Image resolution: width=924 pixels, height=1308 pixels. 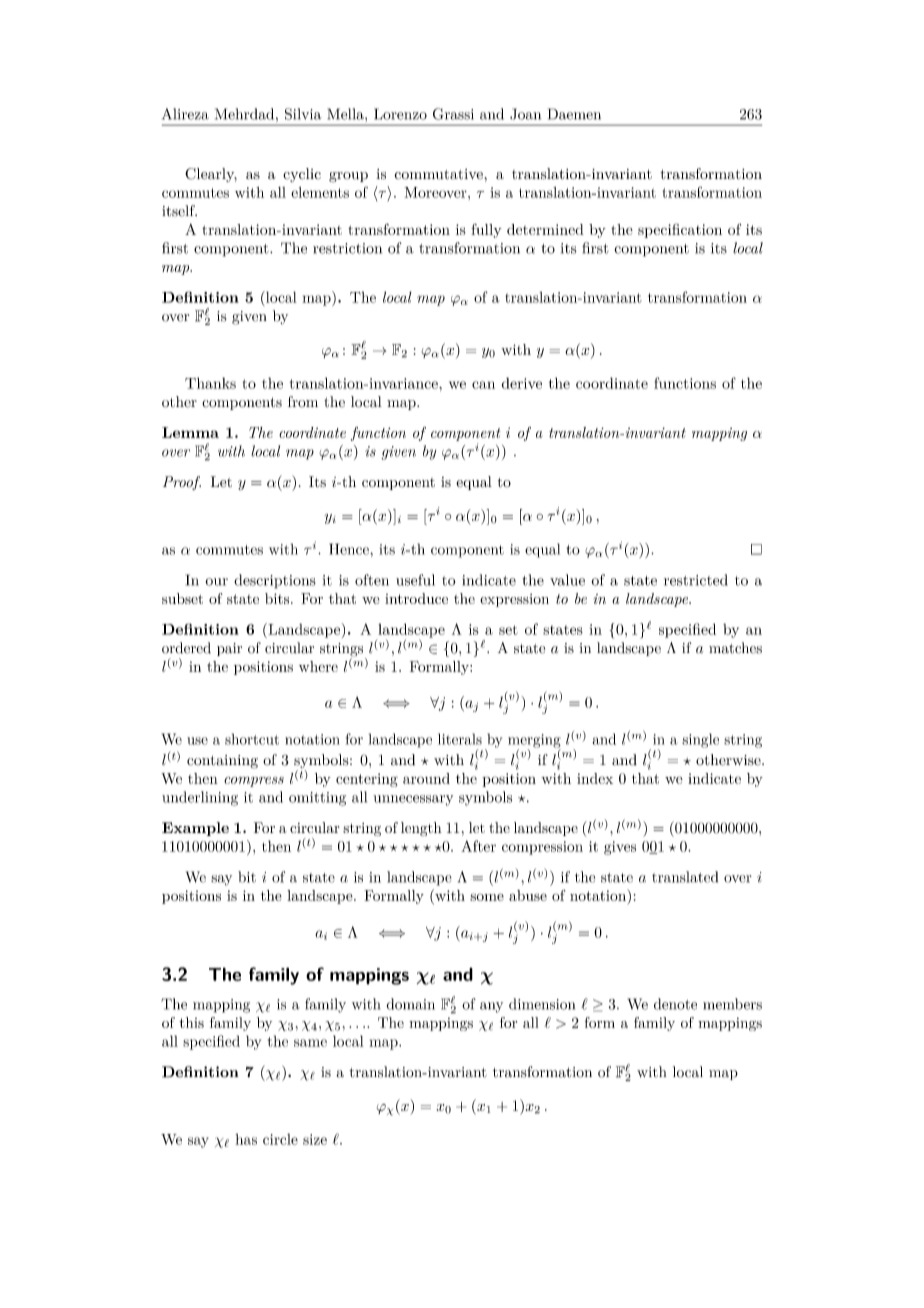 I want to click on commutative, so click(x=438, y=174).
